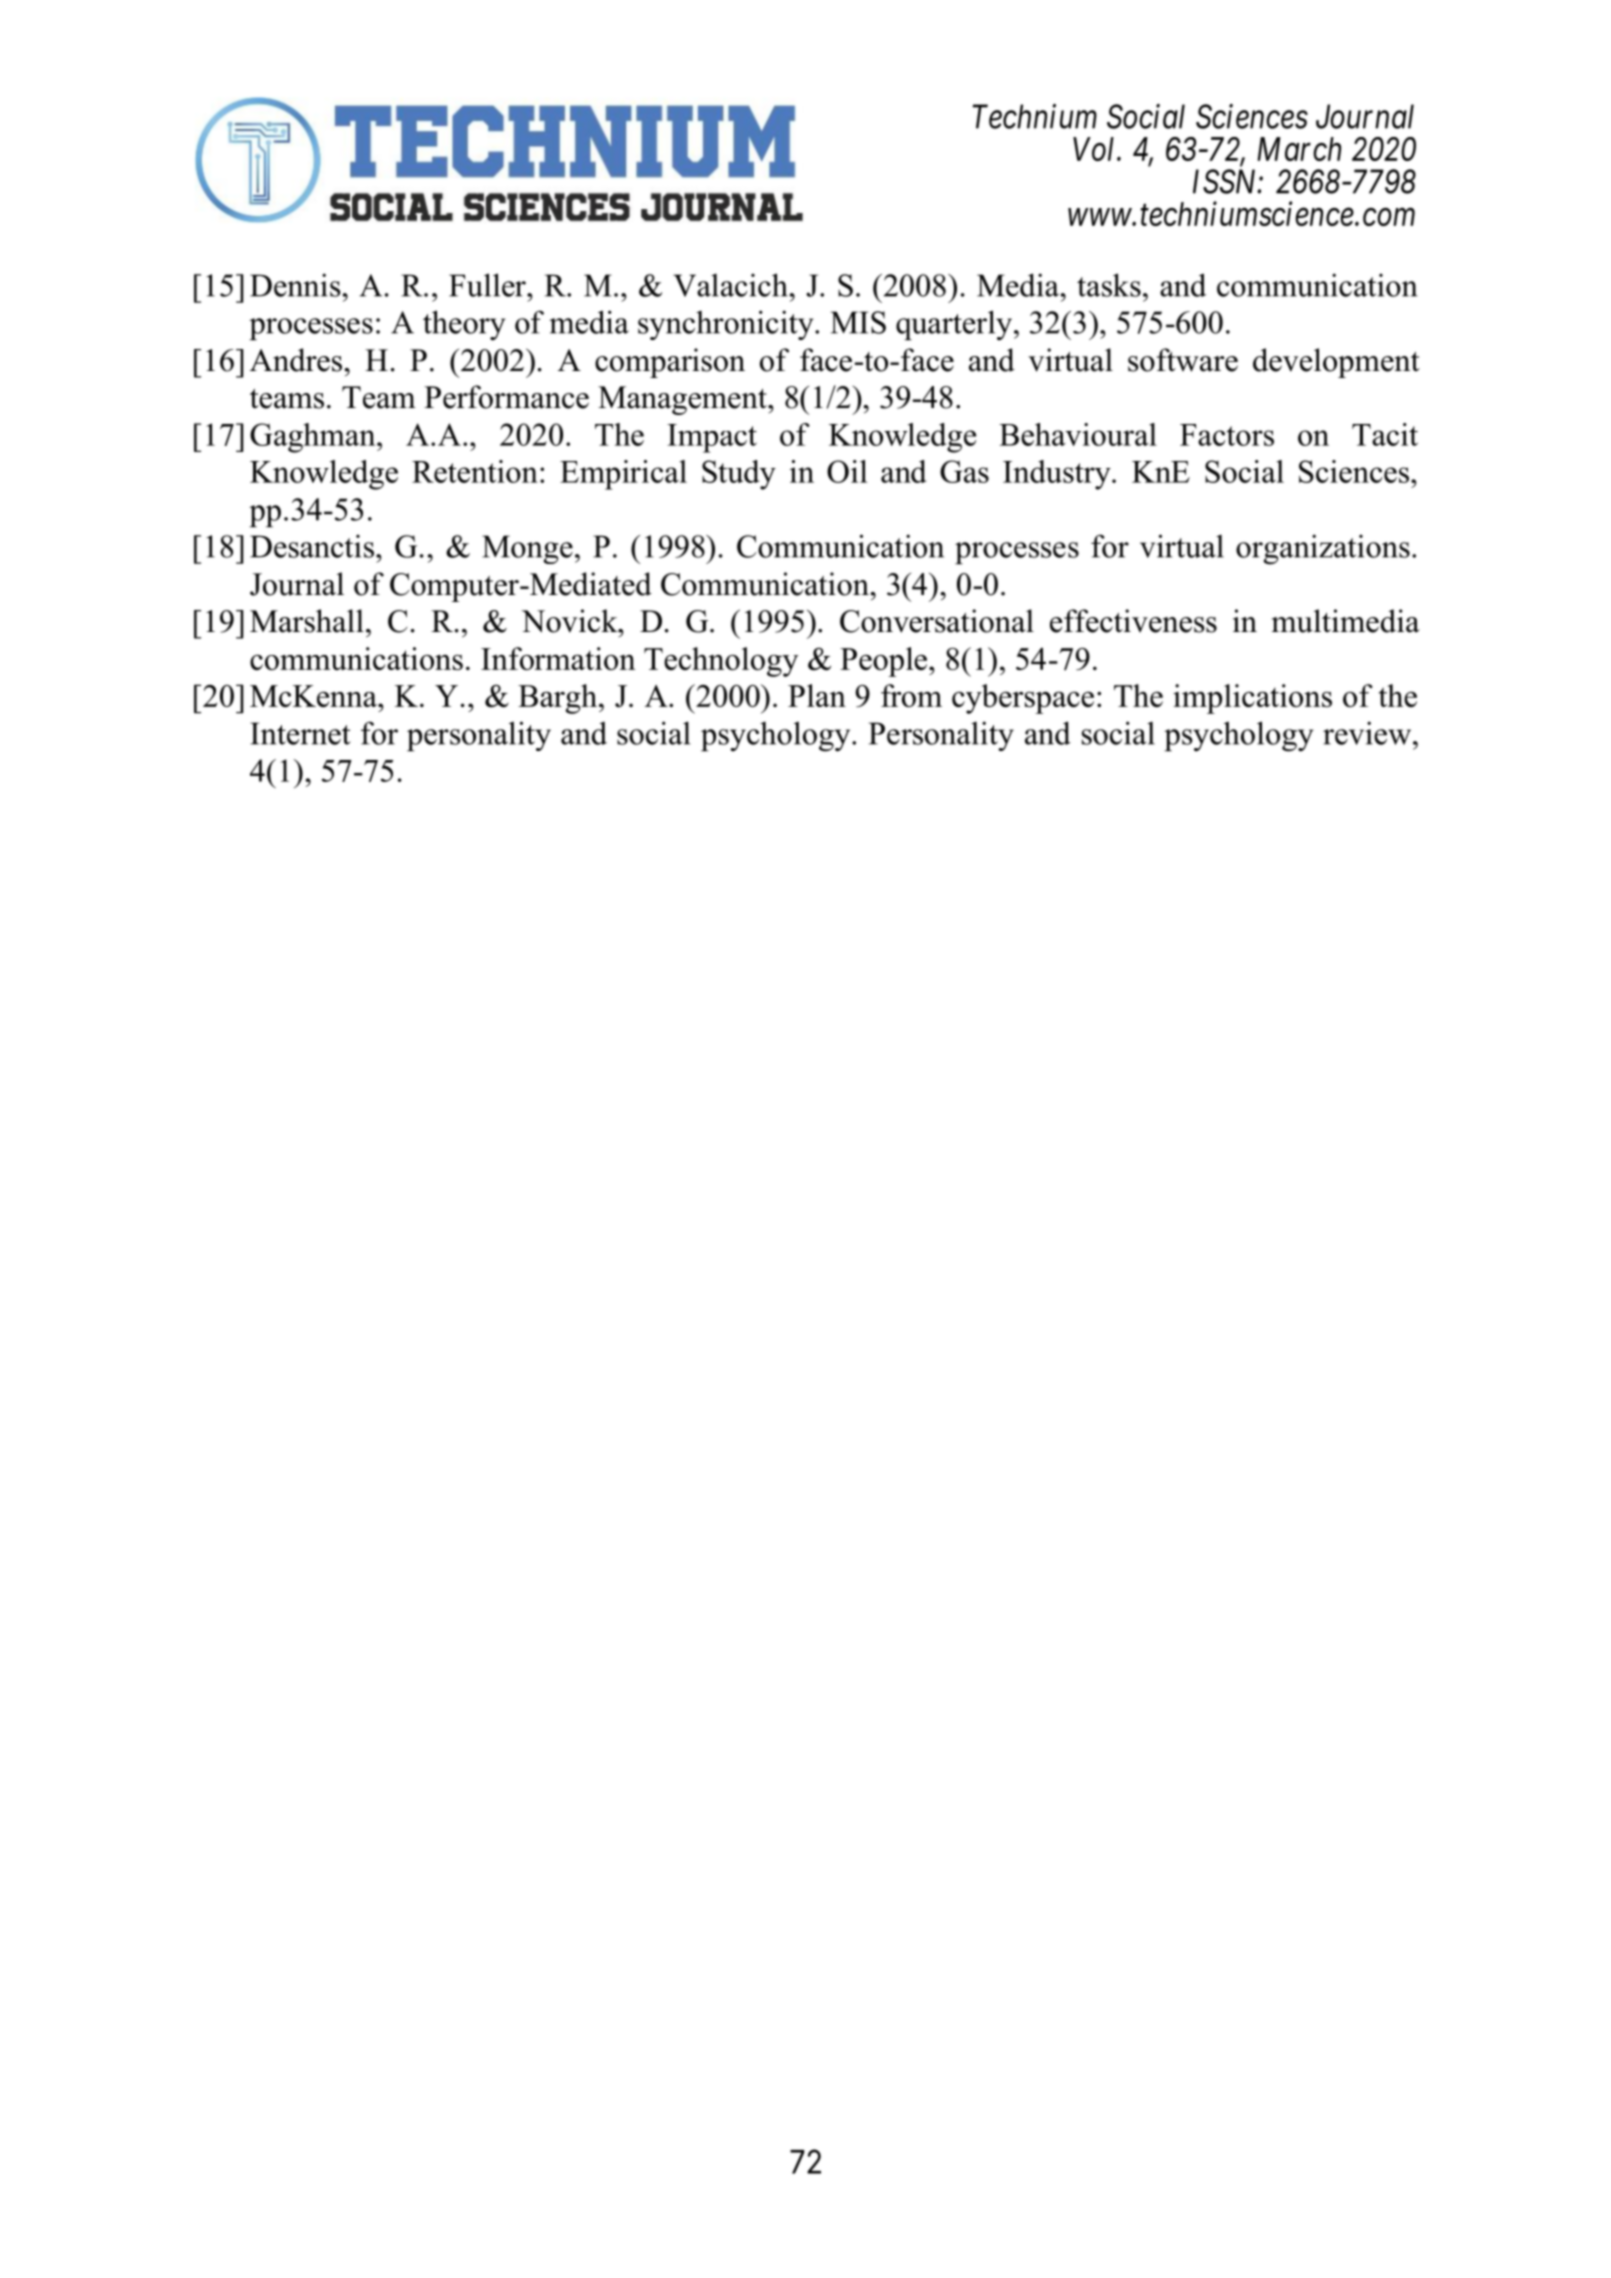 The width and height of the screenshot is (1611, 2278). Describe the element at coordinates (300, 733) in the screenshot. I see `Internet` at that location.
